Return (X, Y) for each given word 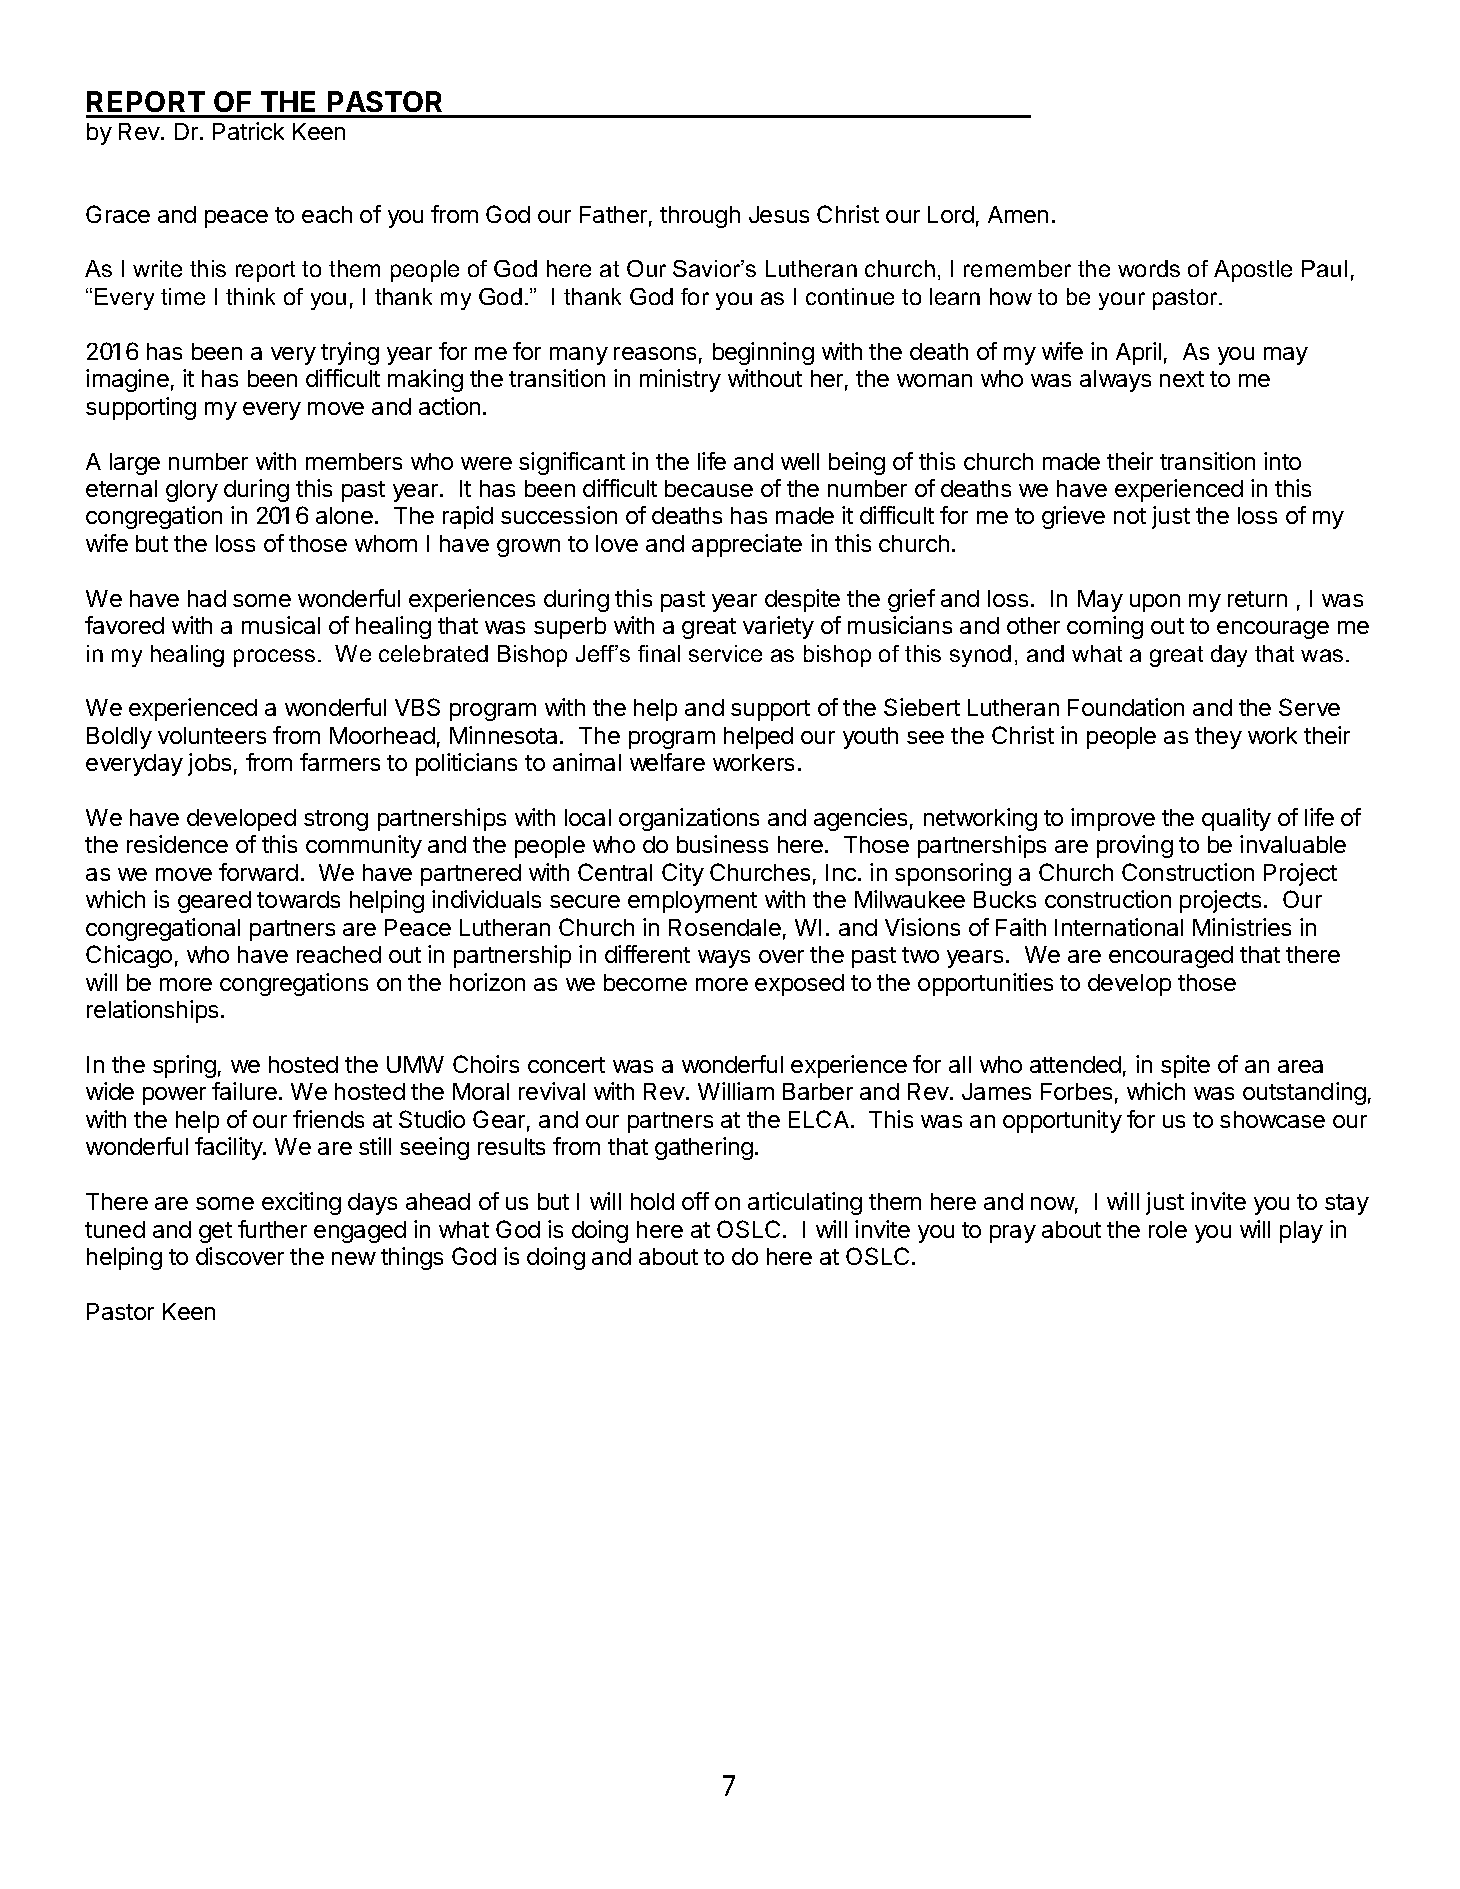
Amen (1018, 214)
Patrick (248, 131)
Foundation (1126, 707)
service (725, 653)
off (695, 1201)
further (272, 1229)
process (274, 658)
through (700, 217)
